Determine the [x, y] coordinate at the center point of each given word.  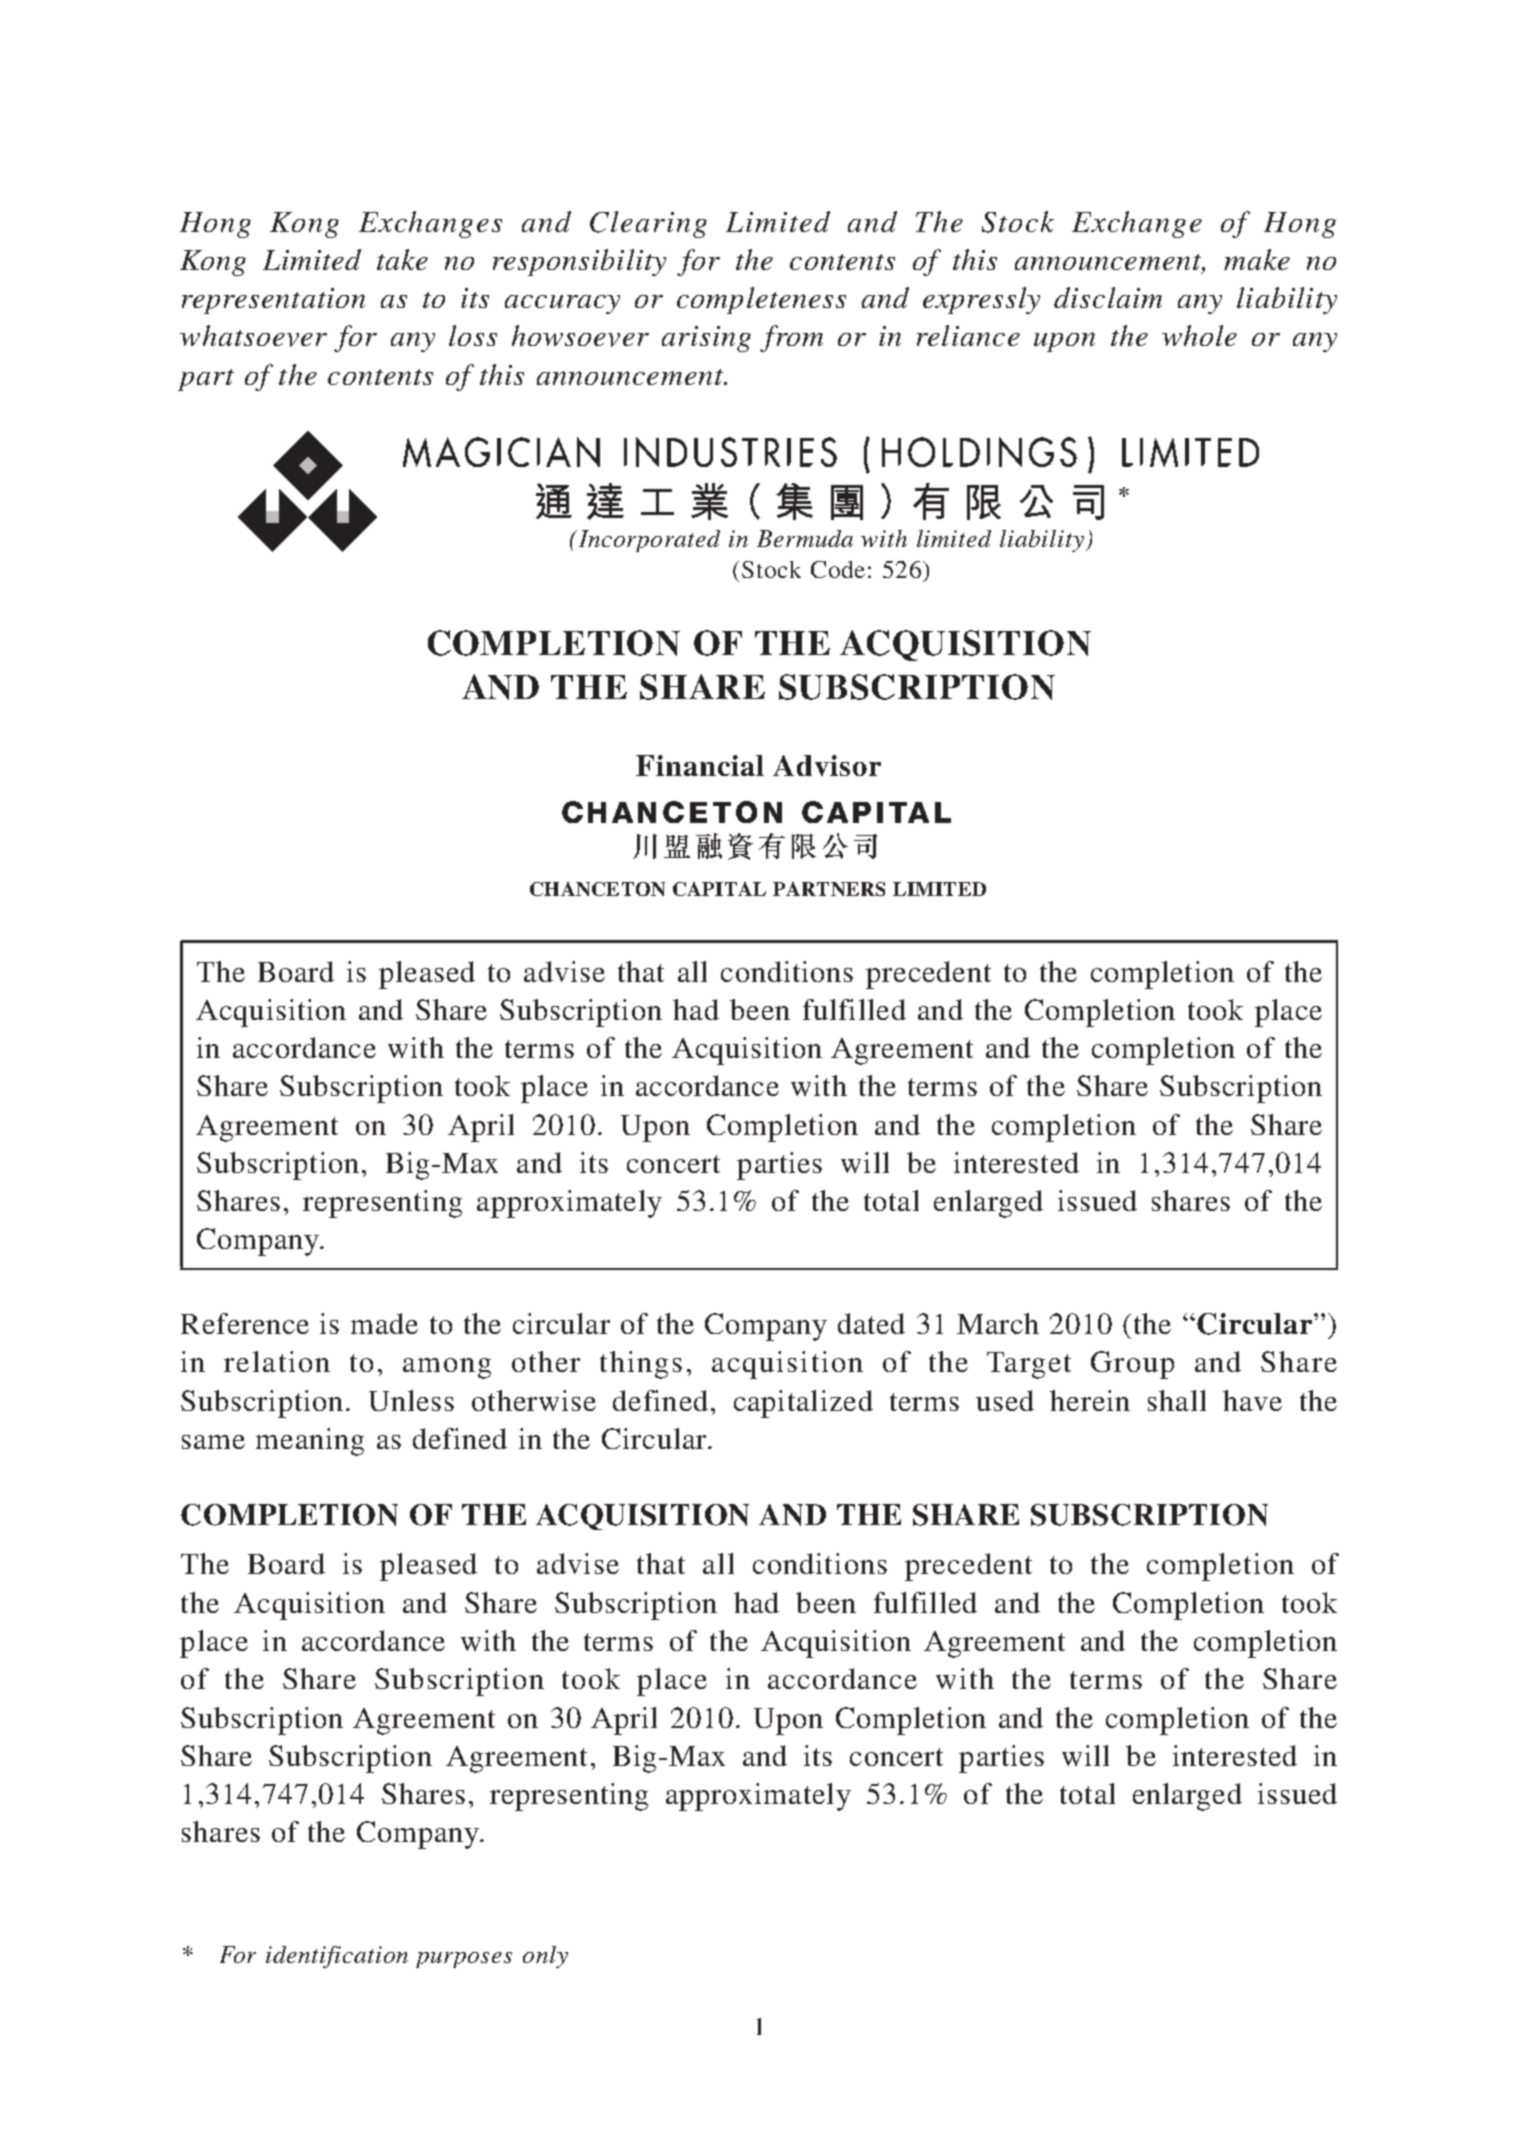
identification [337, 1957]
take [402, 259]
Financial [700, 765]
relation [277, 1361]
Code [838, 569]
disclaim [1108, 297]
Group [1132, 1365]
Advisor [827, 765]
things [641, 1365]
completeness [761, 300]
